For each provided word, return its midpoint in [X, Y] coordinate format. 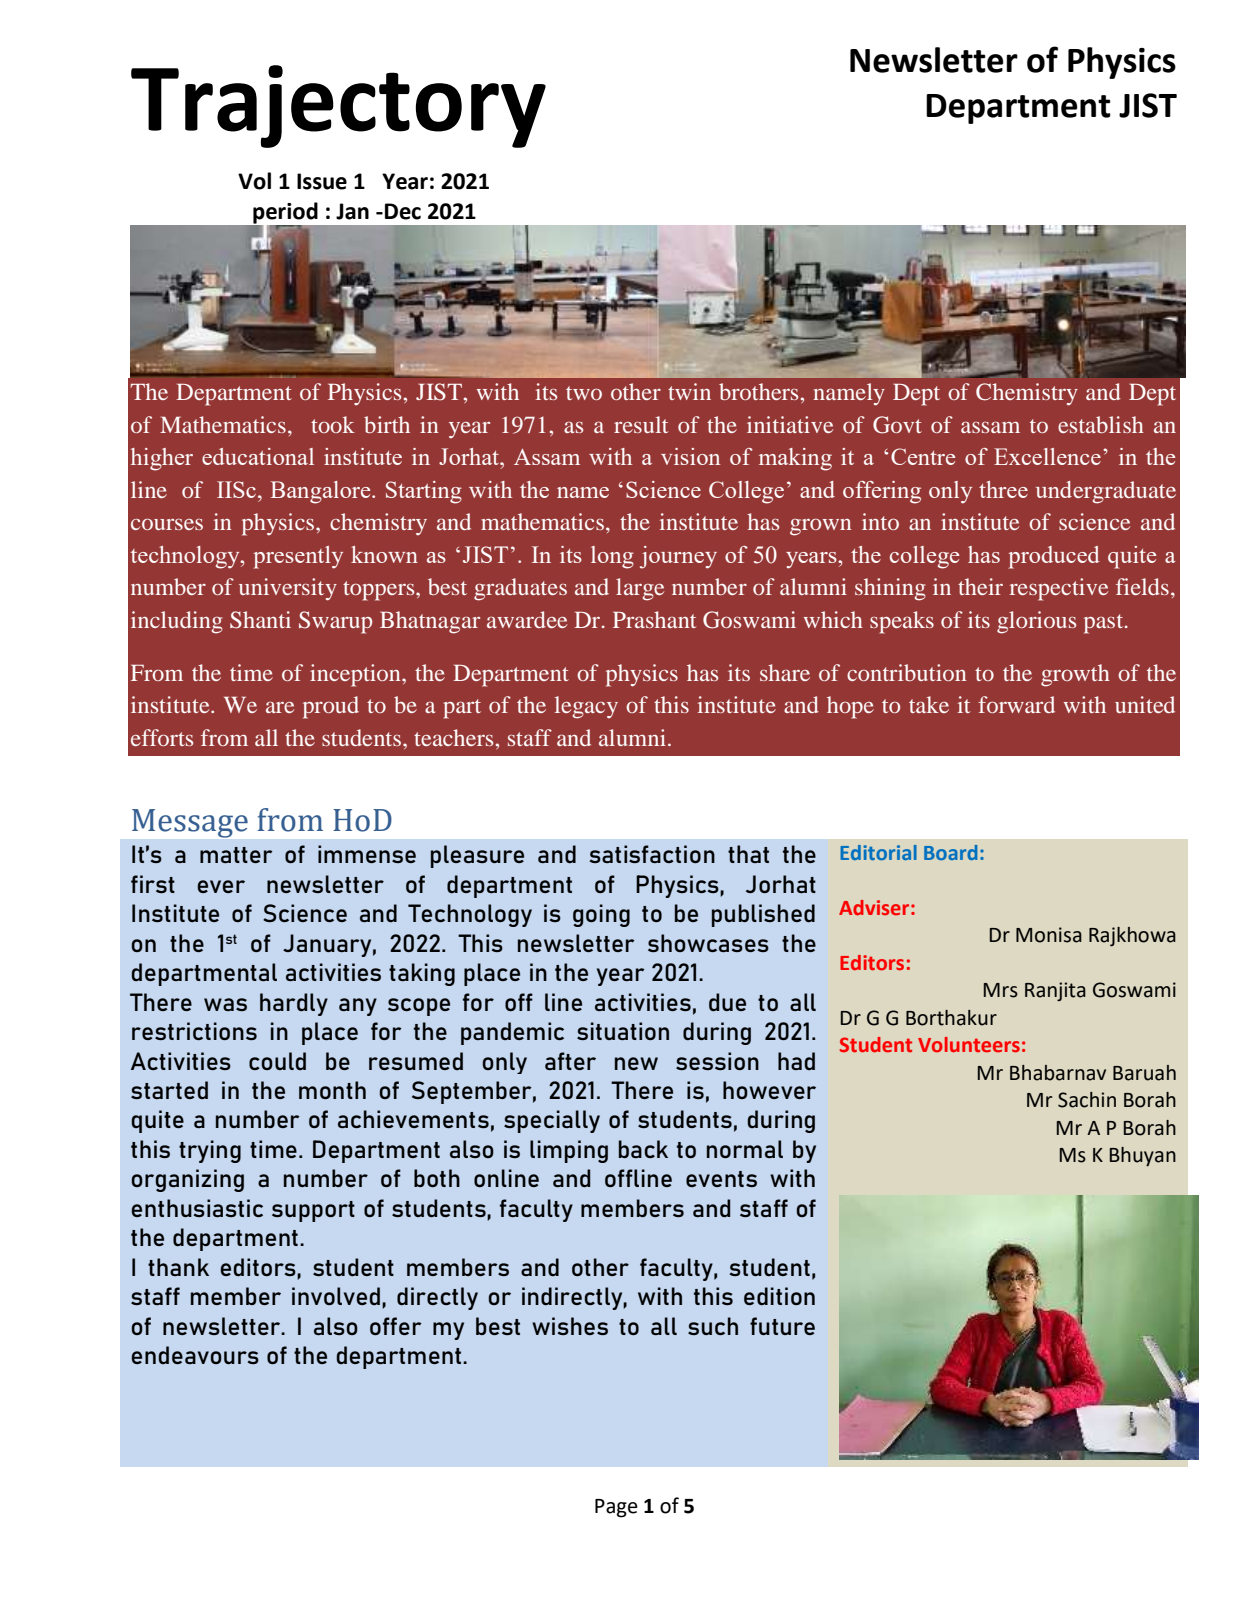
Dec [403, 211]
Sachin [1087, 1100]
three [1003, 489]
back [643, 1149]
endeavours [195, 1355]
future [782, 1326]
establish [1101, 424]
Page [616, 1508]
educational [258, 456]
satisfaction [652, 854]
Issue [322, 181]
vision [690, 456]
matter [236, 855]
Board [950, 852]
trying [210, 1151]
